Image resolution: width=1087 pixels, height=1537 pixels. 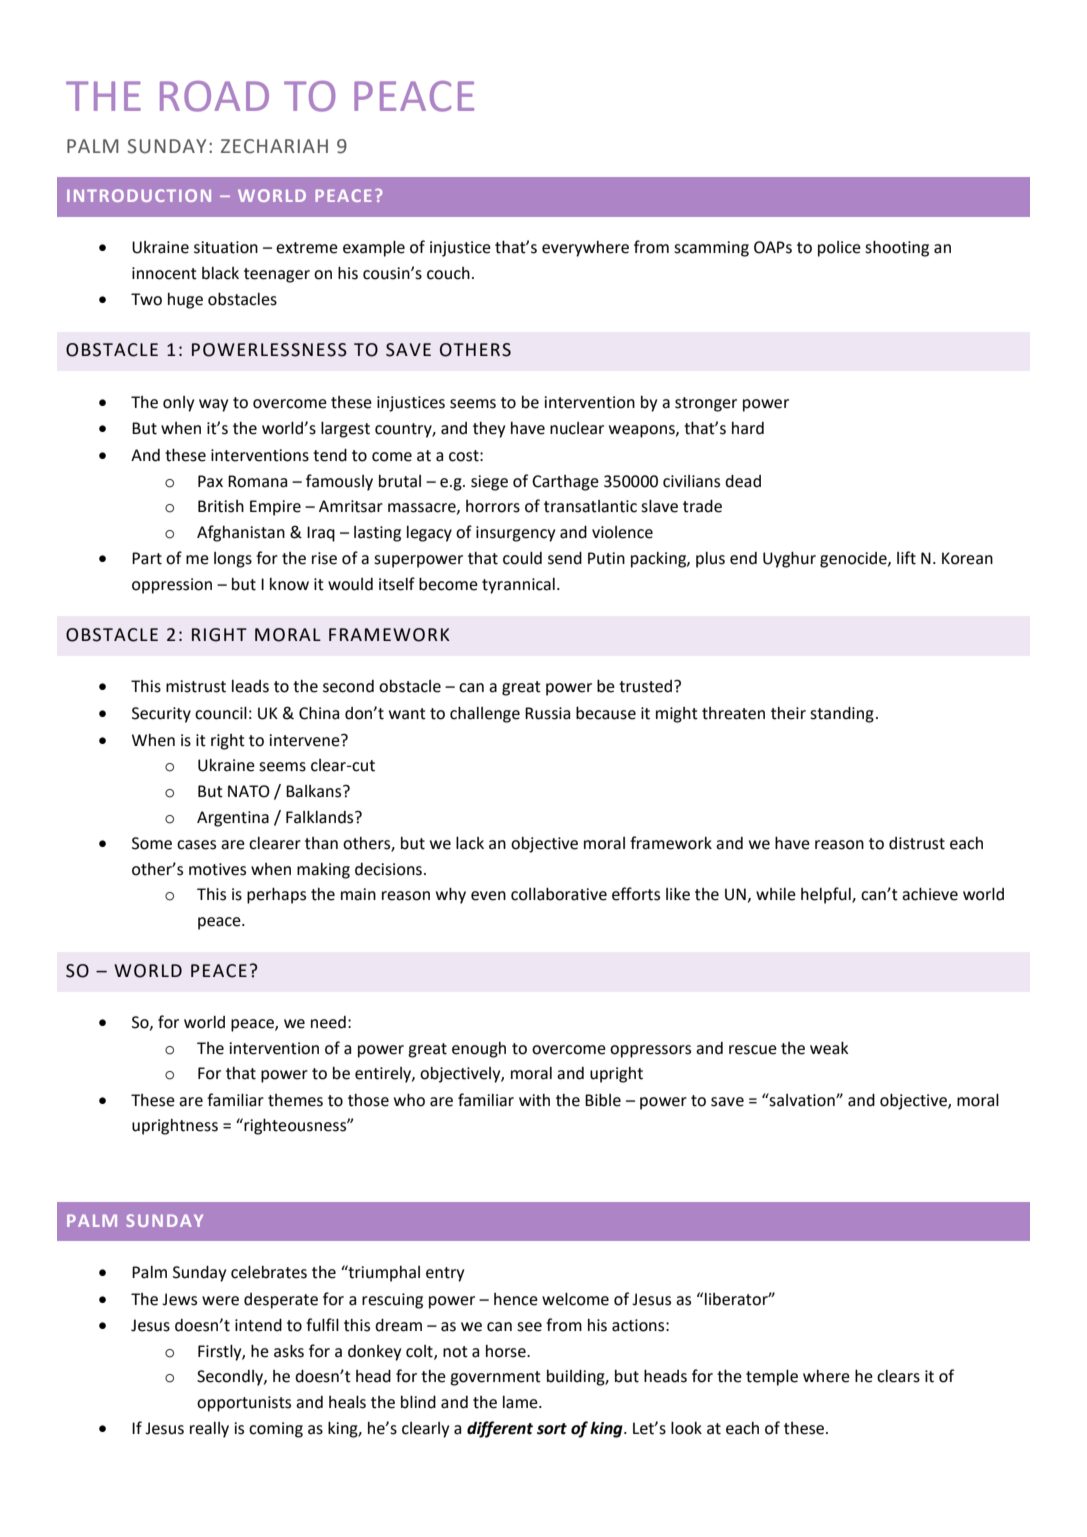 I want to click on couch, so click(x=448, y=273).
